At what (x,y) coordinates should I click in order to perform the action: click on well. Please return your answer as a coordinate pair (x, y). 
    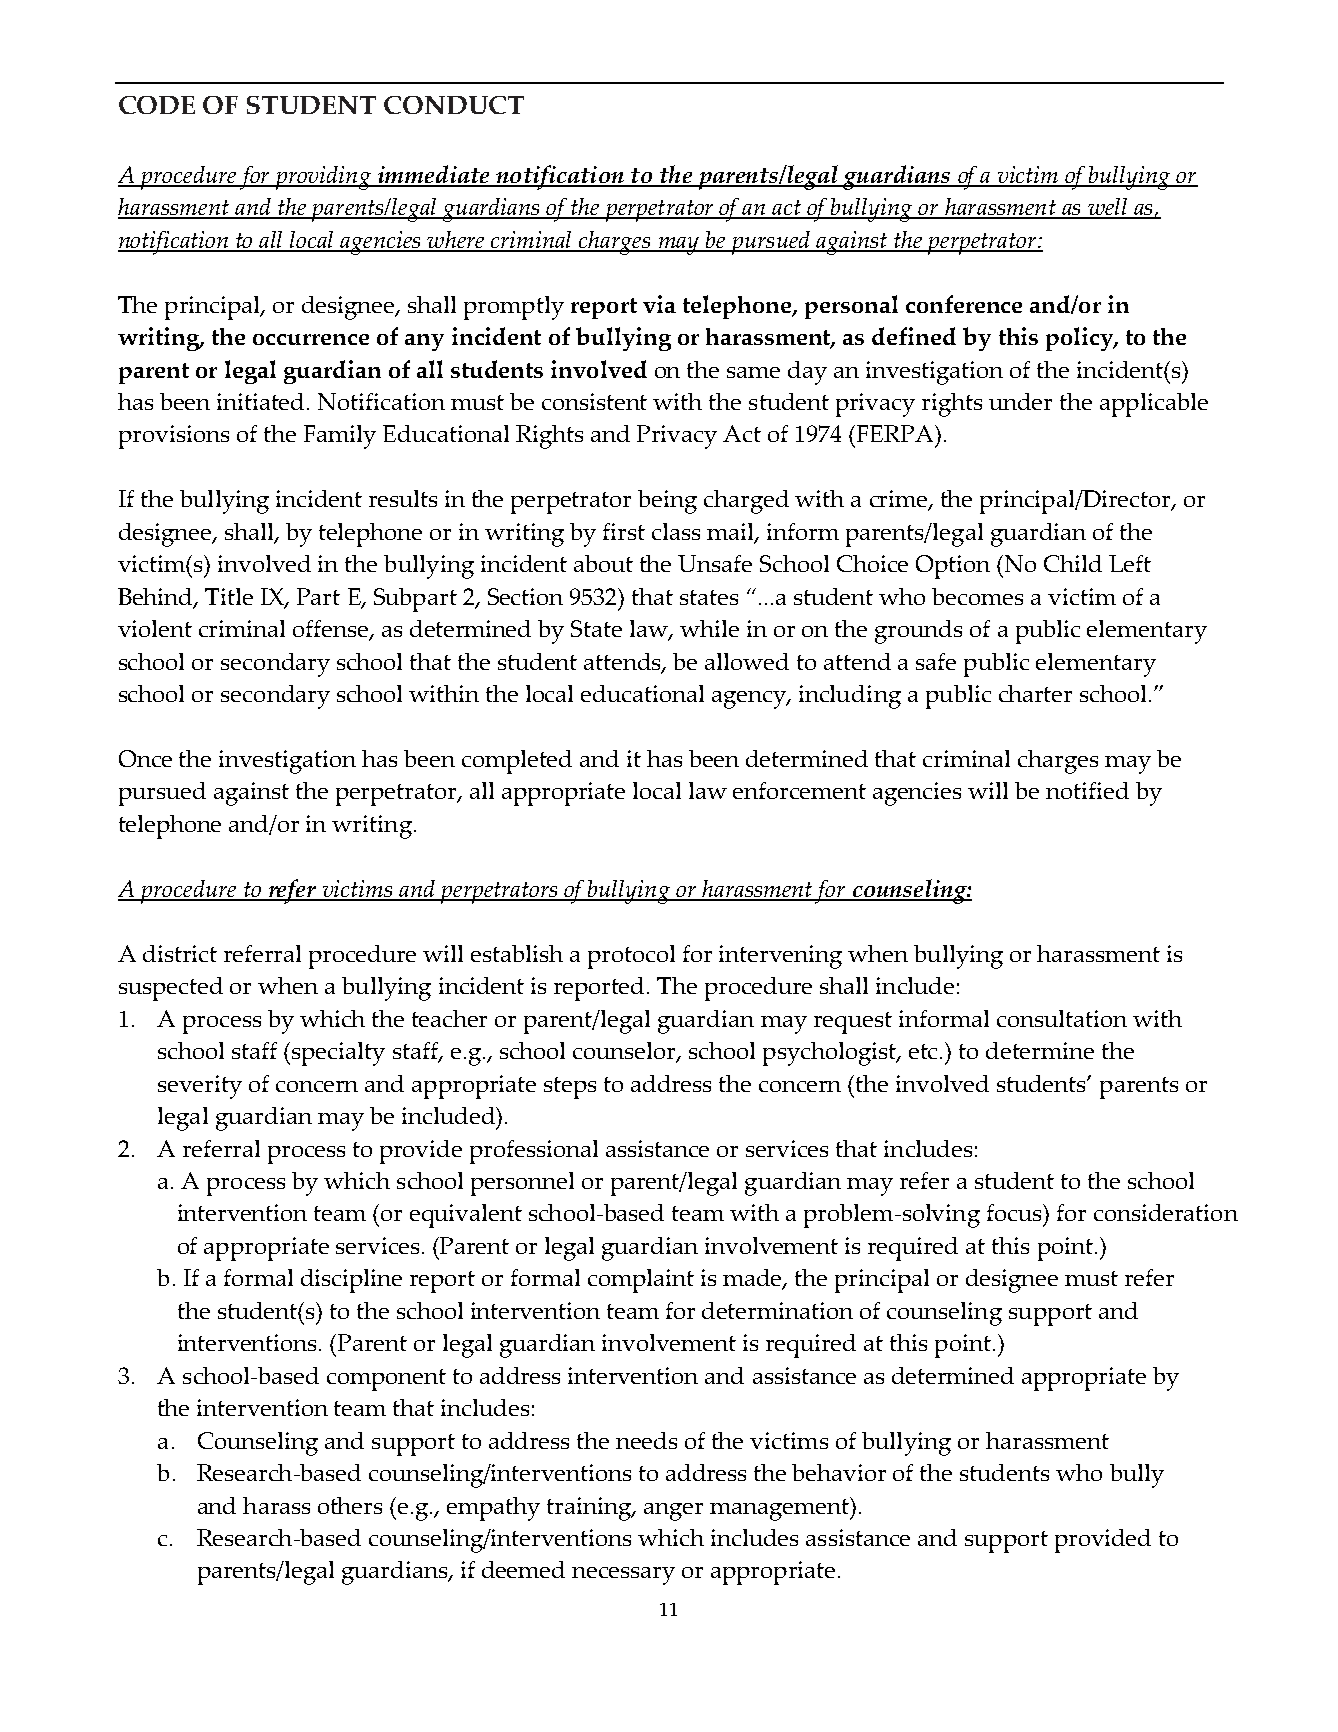
    Looking at the image, I should click on (1108, 208).
